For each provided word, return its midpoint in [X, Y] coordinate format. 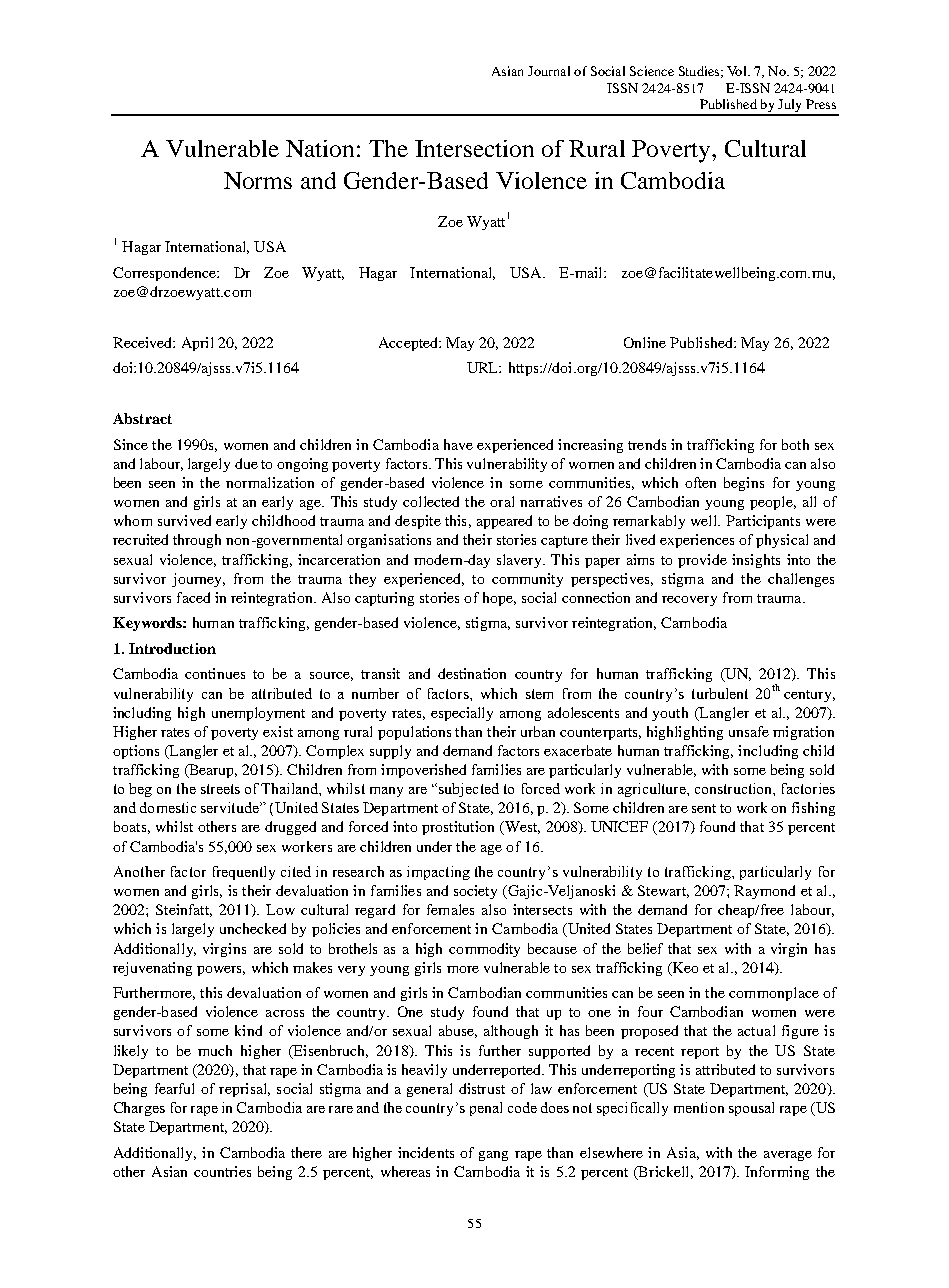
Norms [258, 180]
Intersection [474, 148]
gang [493, 1156]
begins [744, 484]
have [458, 444]
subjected [469, 790]
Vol [738, 71]
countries [222, 1171]
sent [704, 808]
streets [220, 789]
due [246, 463]
